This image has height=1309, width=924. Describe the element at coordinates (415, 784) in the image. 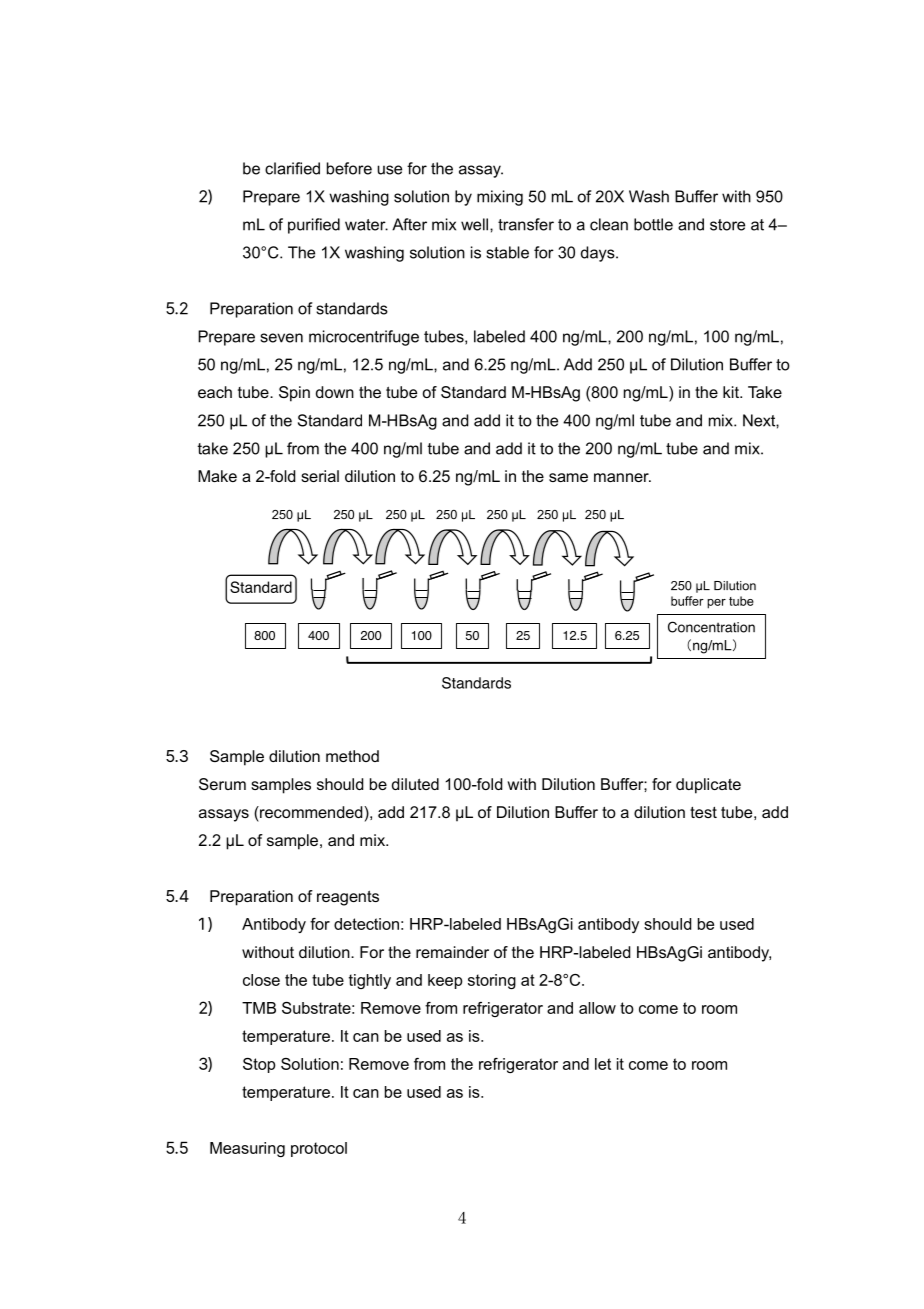

I see `diluted` at that location.
